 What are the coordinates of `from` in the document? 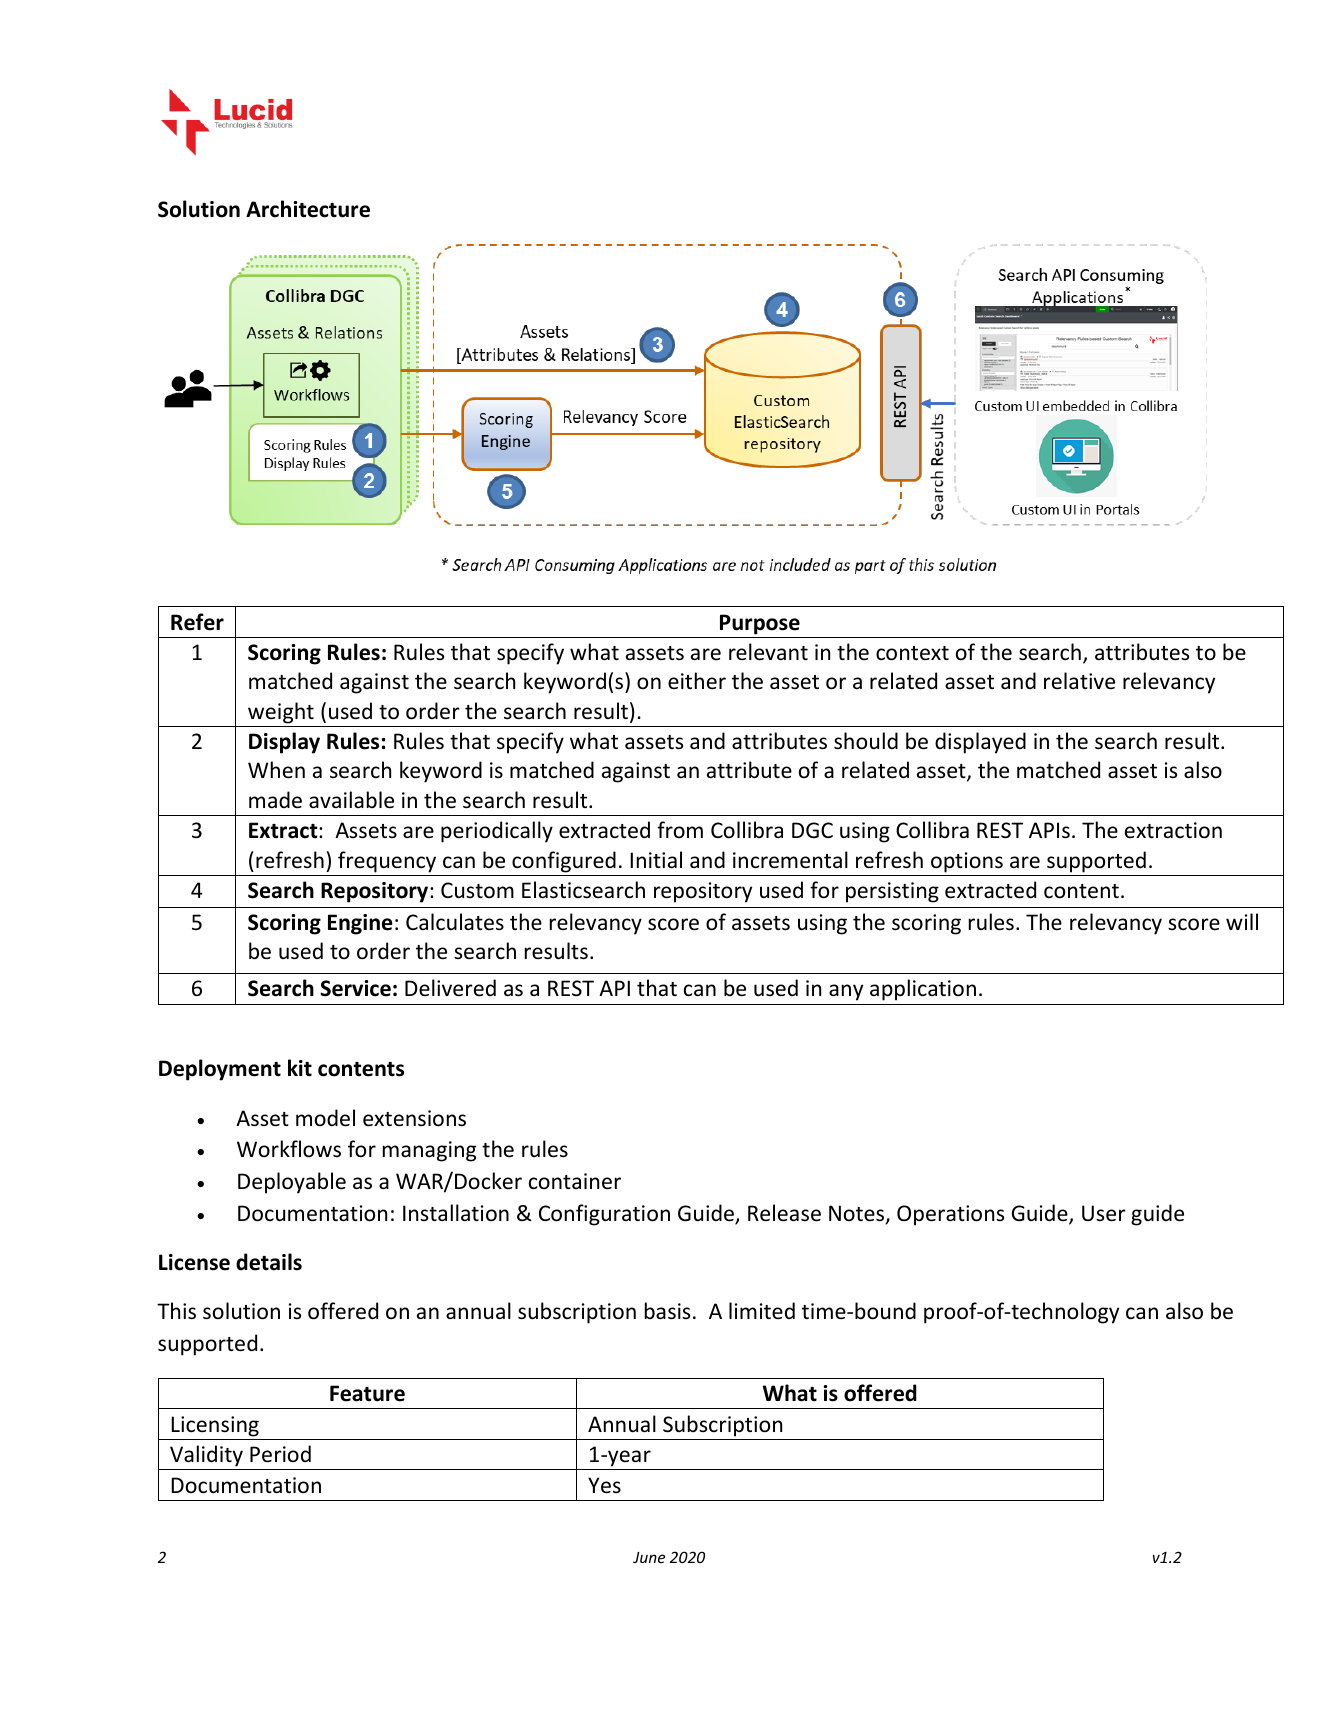 It's located at (680, 829).
